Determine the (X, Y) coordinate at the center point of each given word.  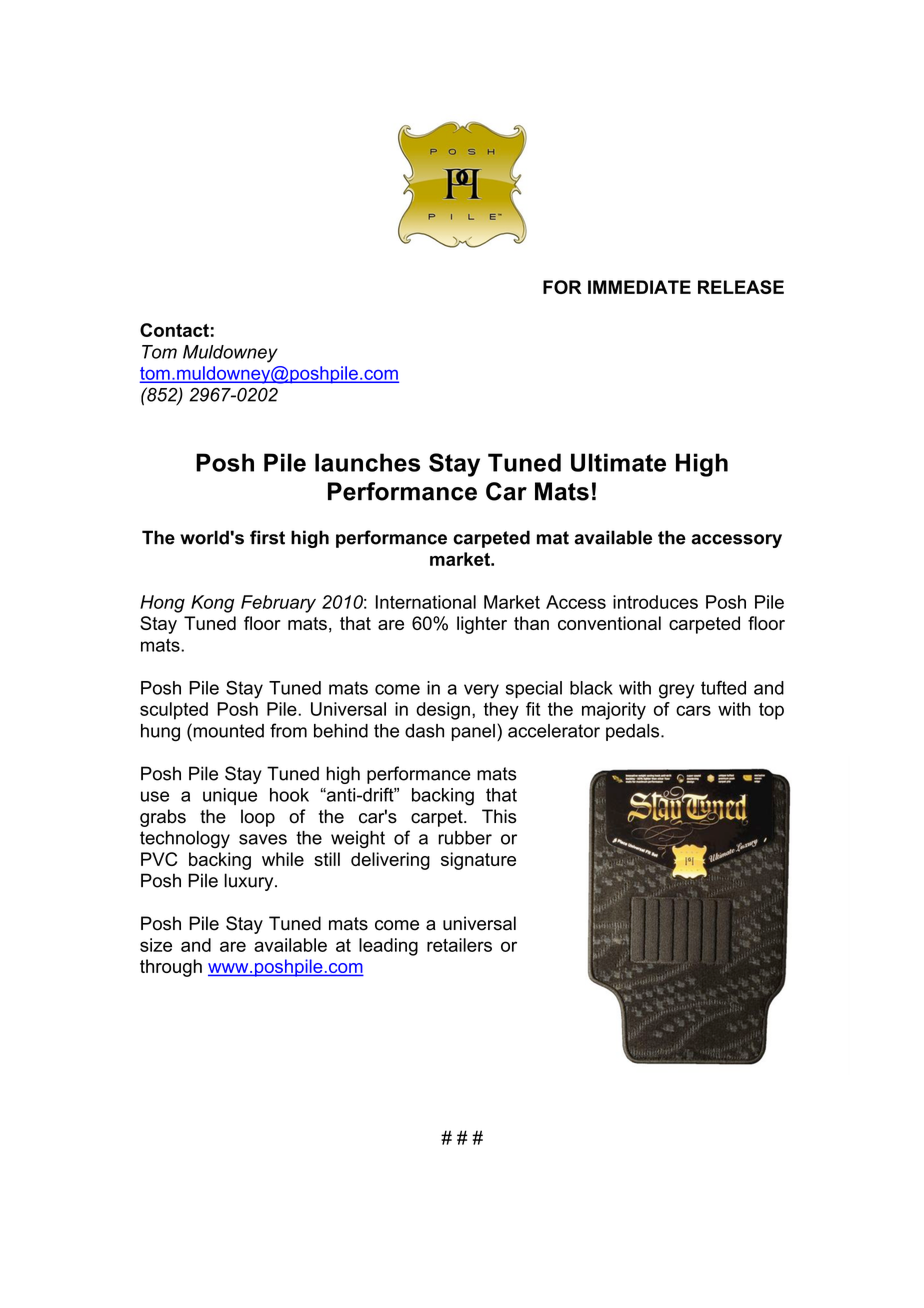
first (267, 537)
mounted (227, 730)
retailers (459, 945)
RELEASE (741, 287)
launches (367, 462)
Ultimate (618, 462)
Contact (174, 330)
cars (693, 710)
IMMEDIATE (639, 287)
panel (473, 732)
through (171, 968)
